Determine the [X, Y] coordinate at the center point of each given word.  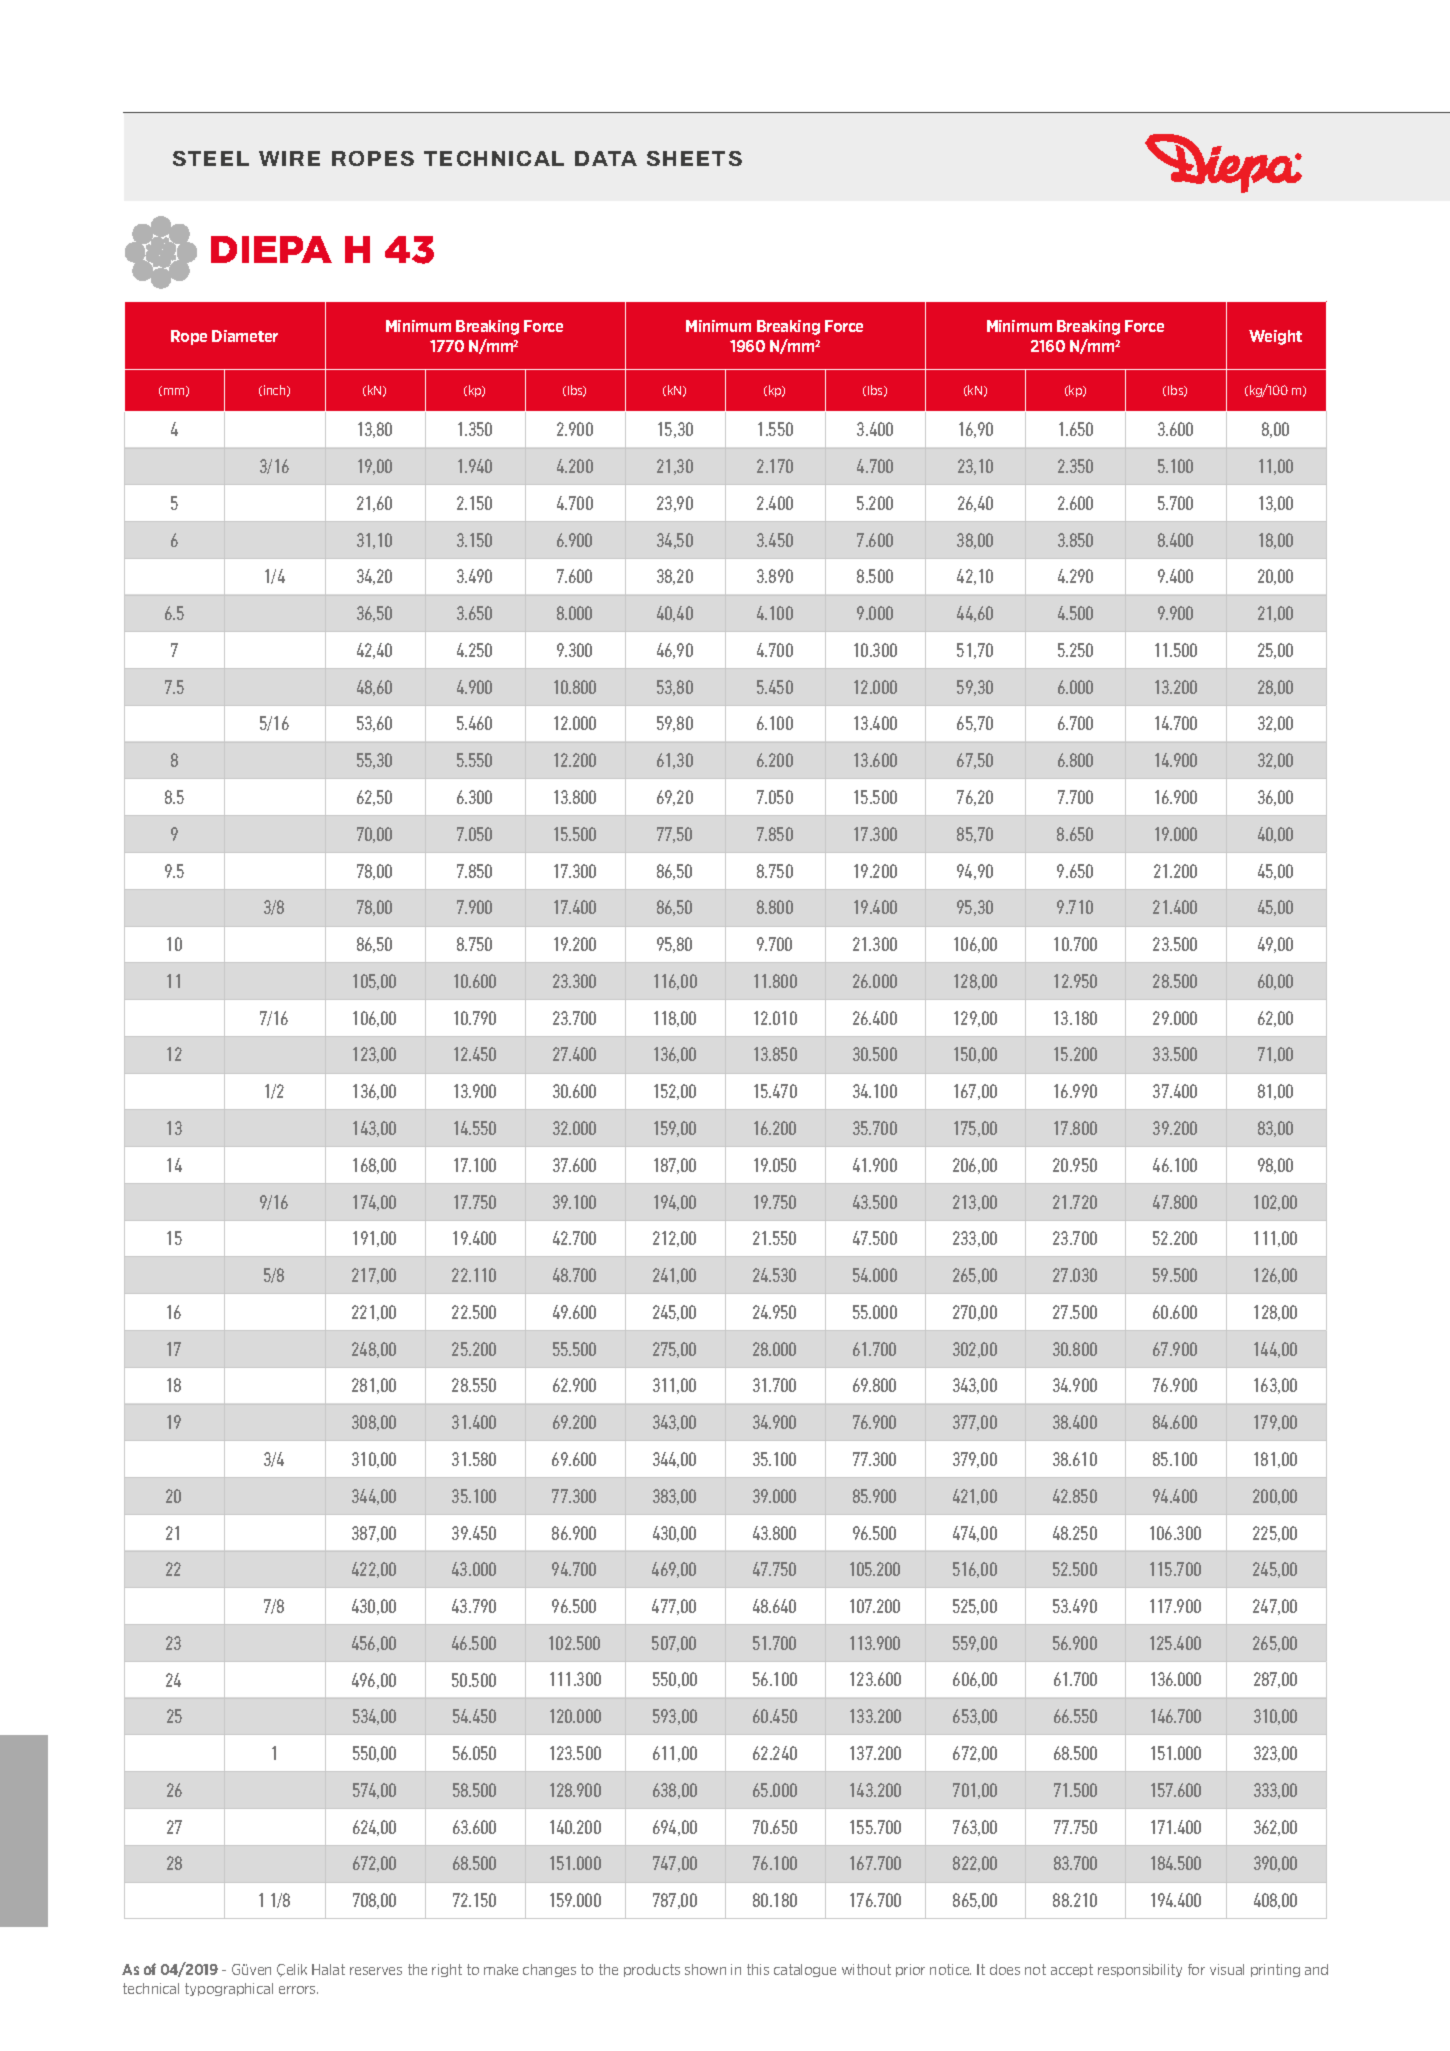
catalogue [805, 1970]
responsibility [1140, 1970]
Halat [328, 1969]
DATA [606, 158]
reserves [376, 1971]
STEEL [211, 158]
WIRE [289, 158]
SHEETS [694, 158]
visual [1227, 1969]
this [758, 1969]
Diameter [245, 336]
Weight [1275, 337]
